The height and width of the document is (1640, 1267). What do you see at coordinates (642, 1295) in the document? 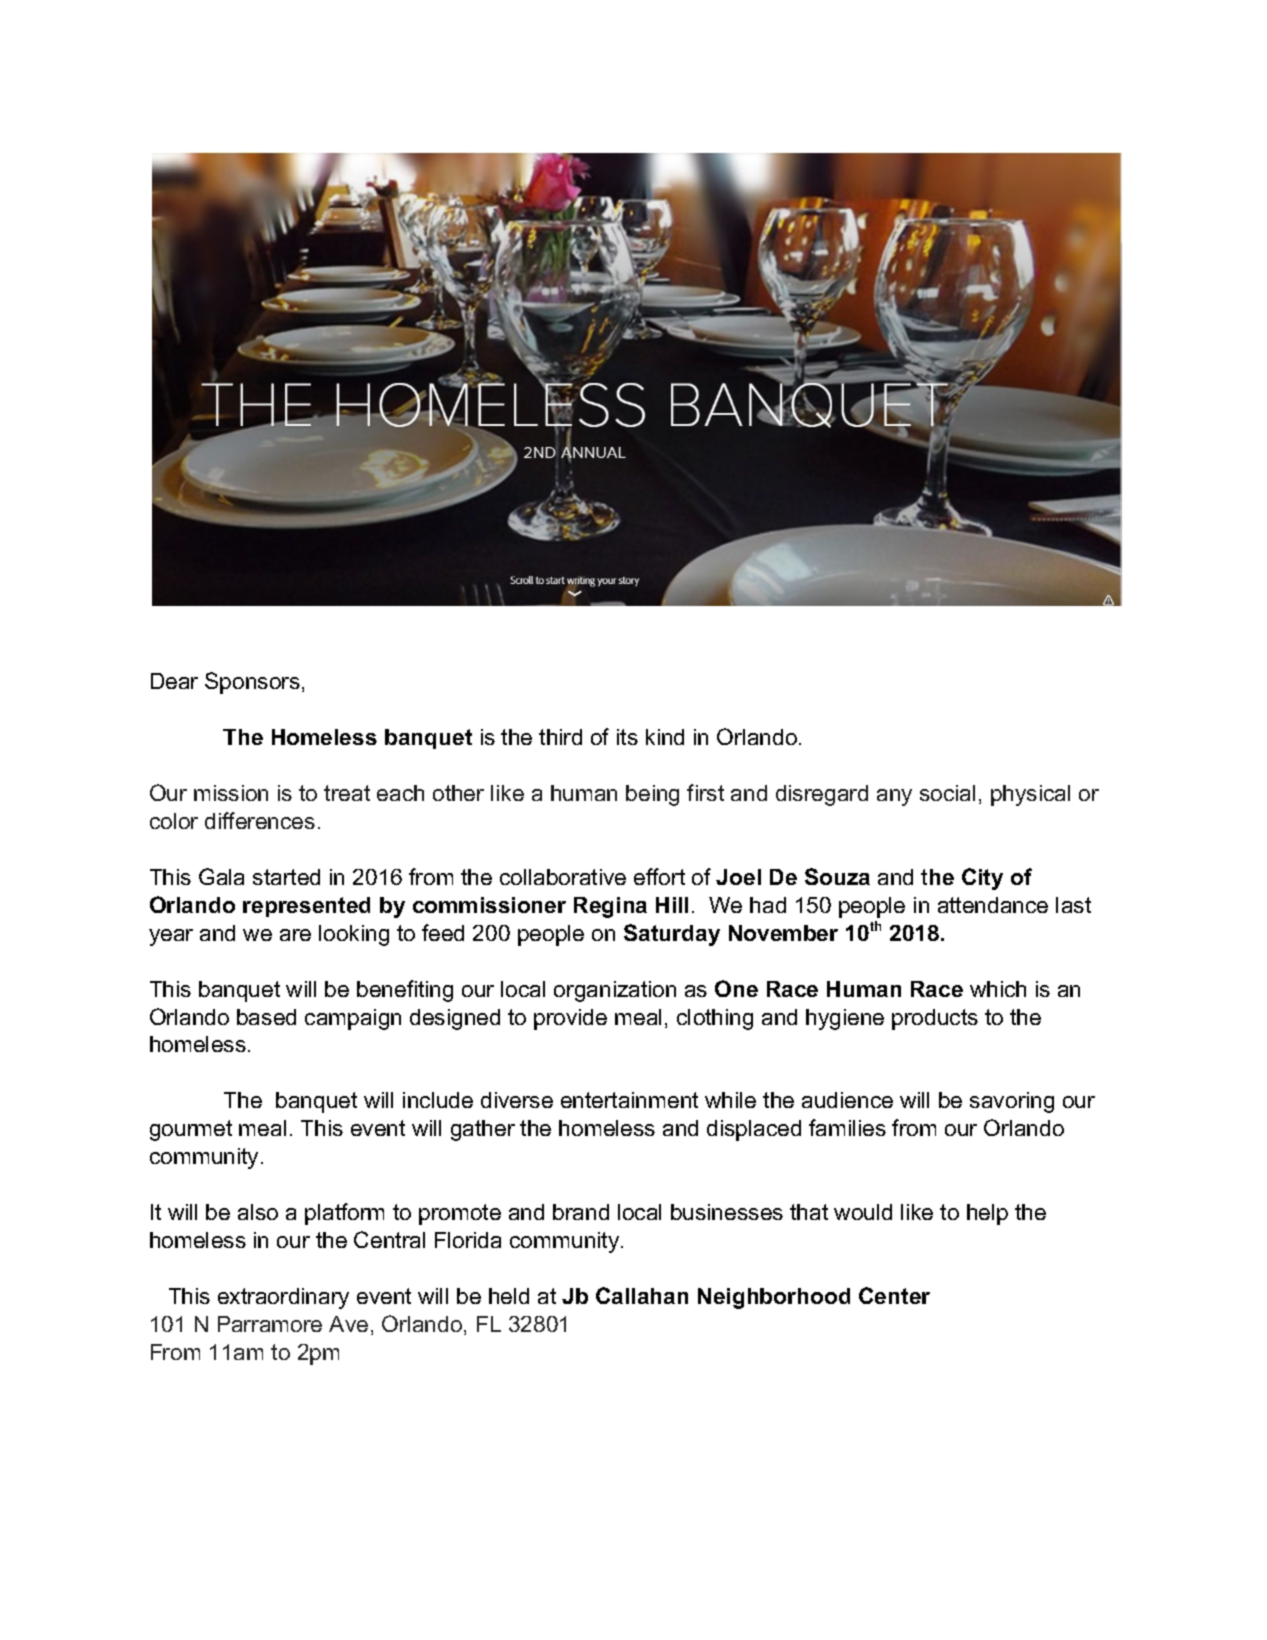
I see `Callahan` at bounding box center [642, 1295].
